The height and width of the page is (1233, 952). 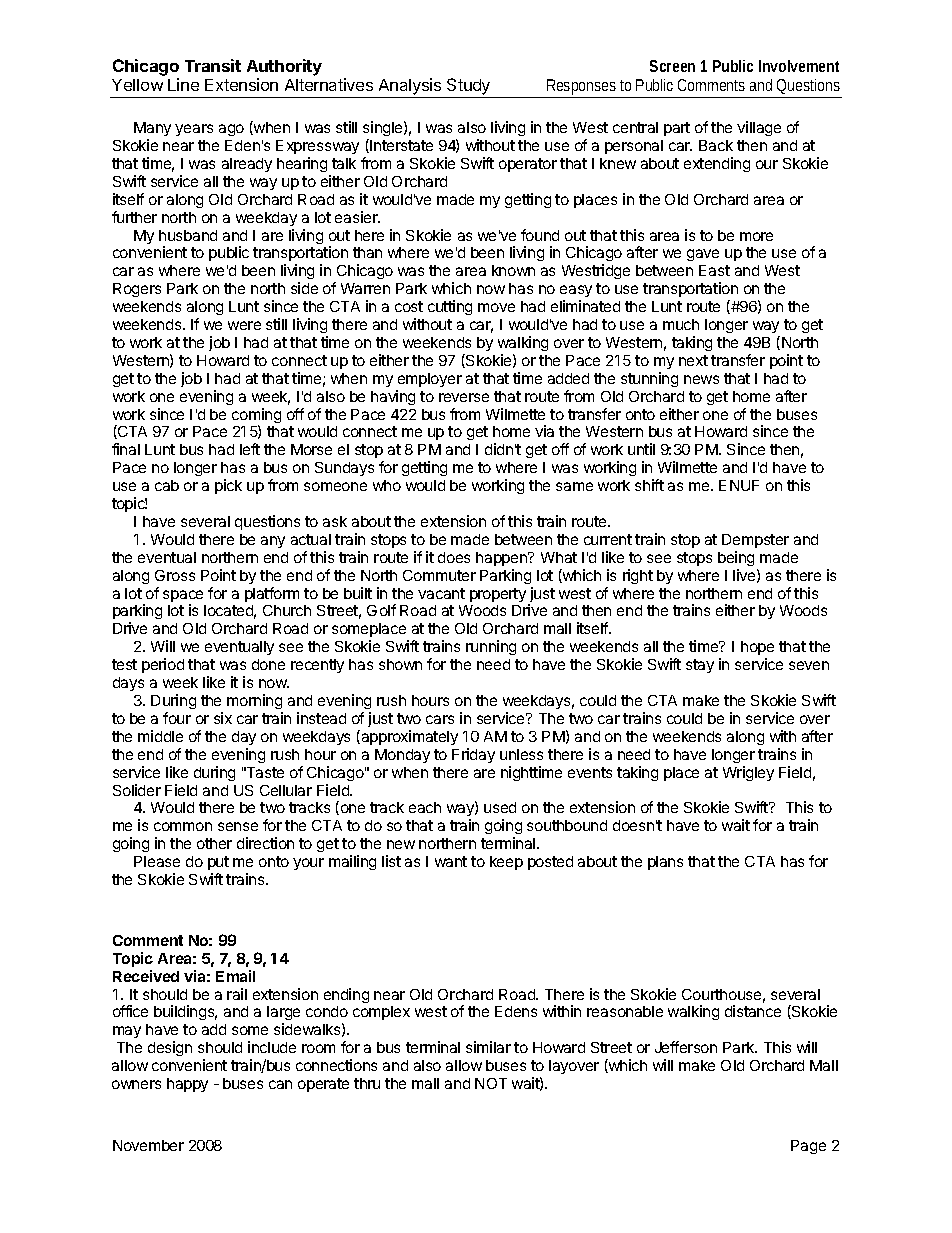 What do you see at coordinates (714, 270) in the page?
I see `East` at bounding box center [714, 270].
